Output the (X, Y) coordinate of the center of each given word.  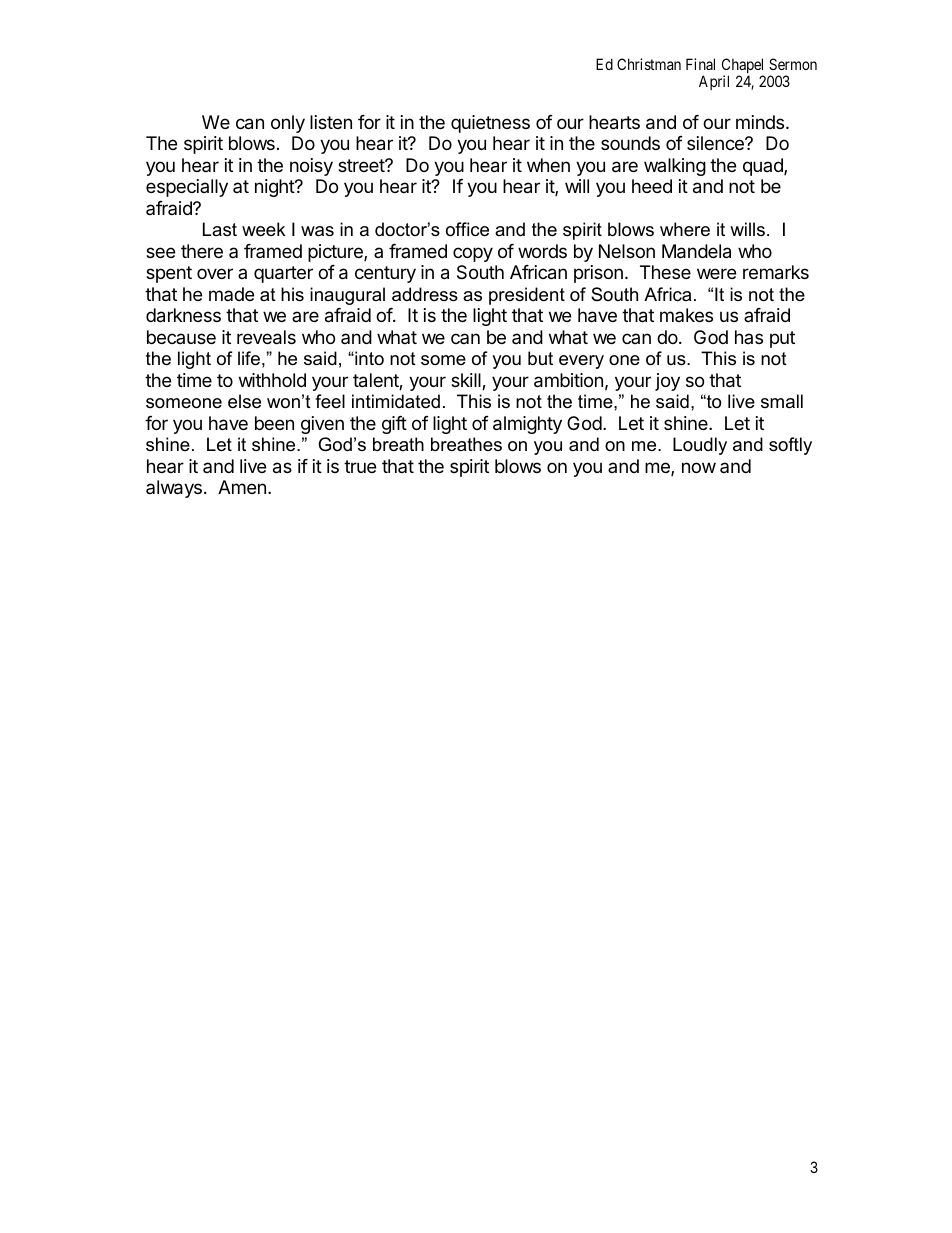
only (288, 124)
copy (473, 254)
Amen (242, 487)
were (716, 273)
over (215, 273)
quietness (490, 124)
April (714, 82)
